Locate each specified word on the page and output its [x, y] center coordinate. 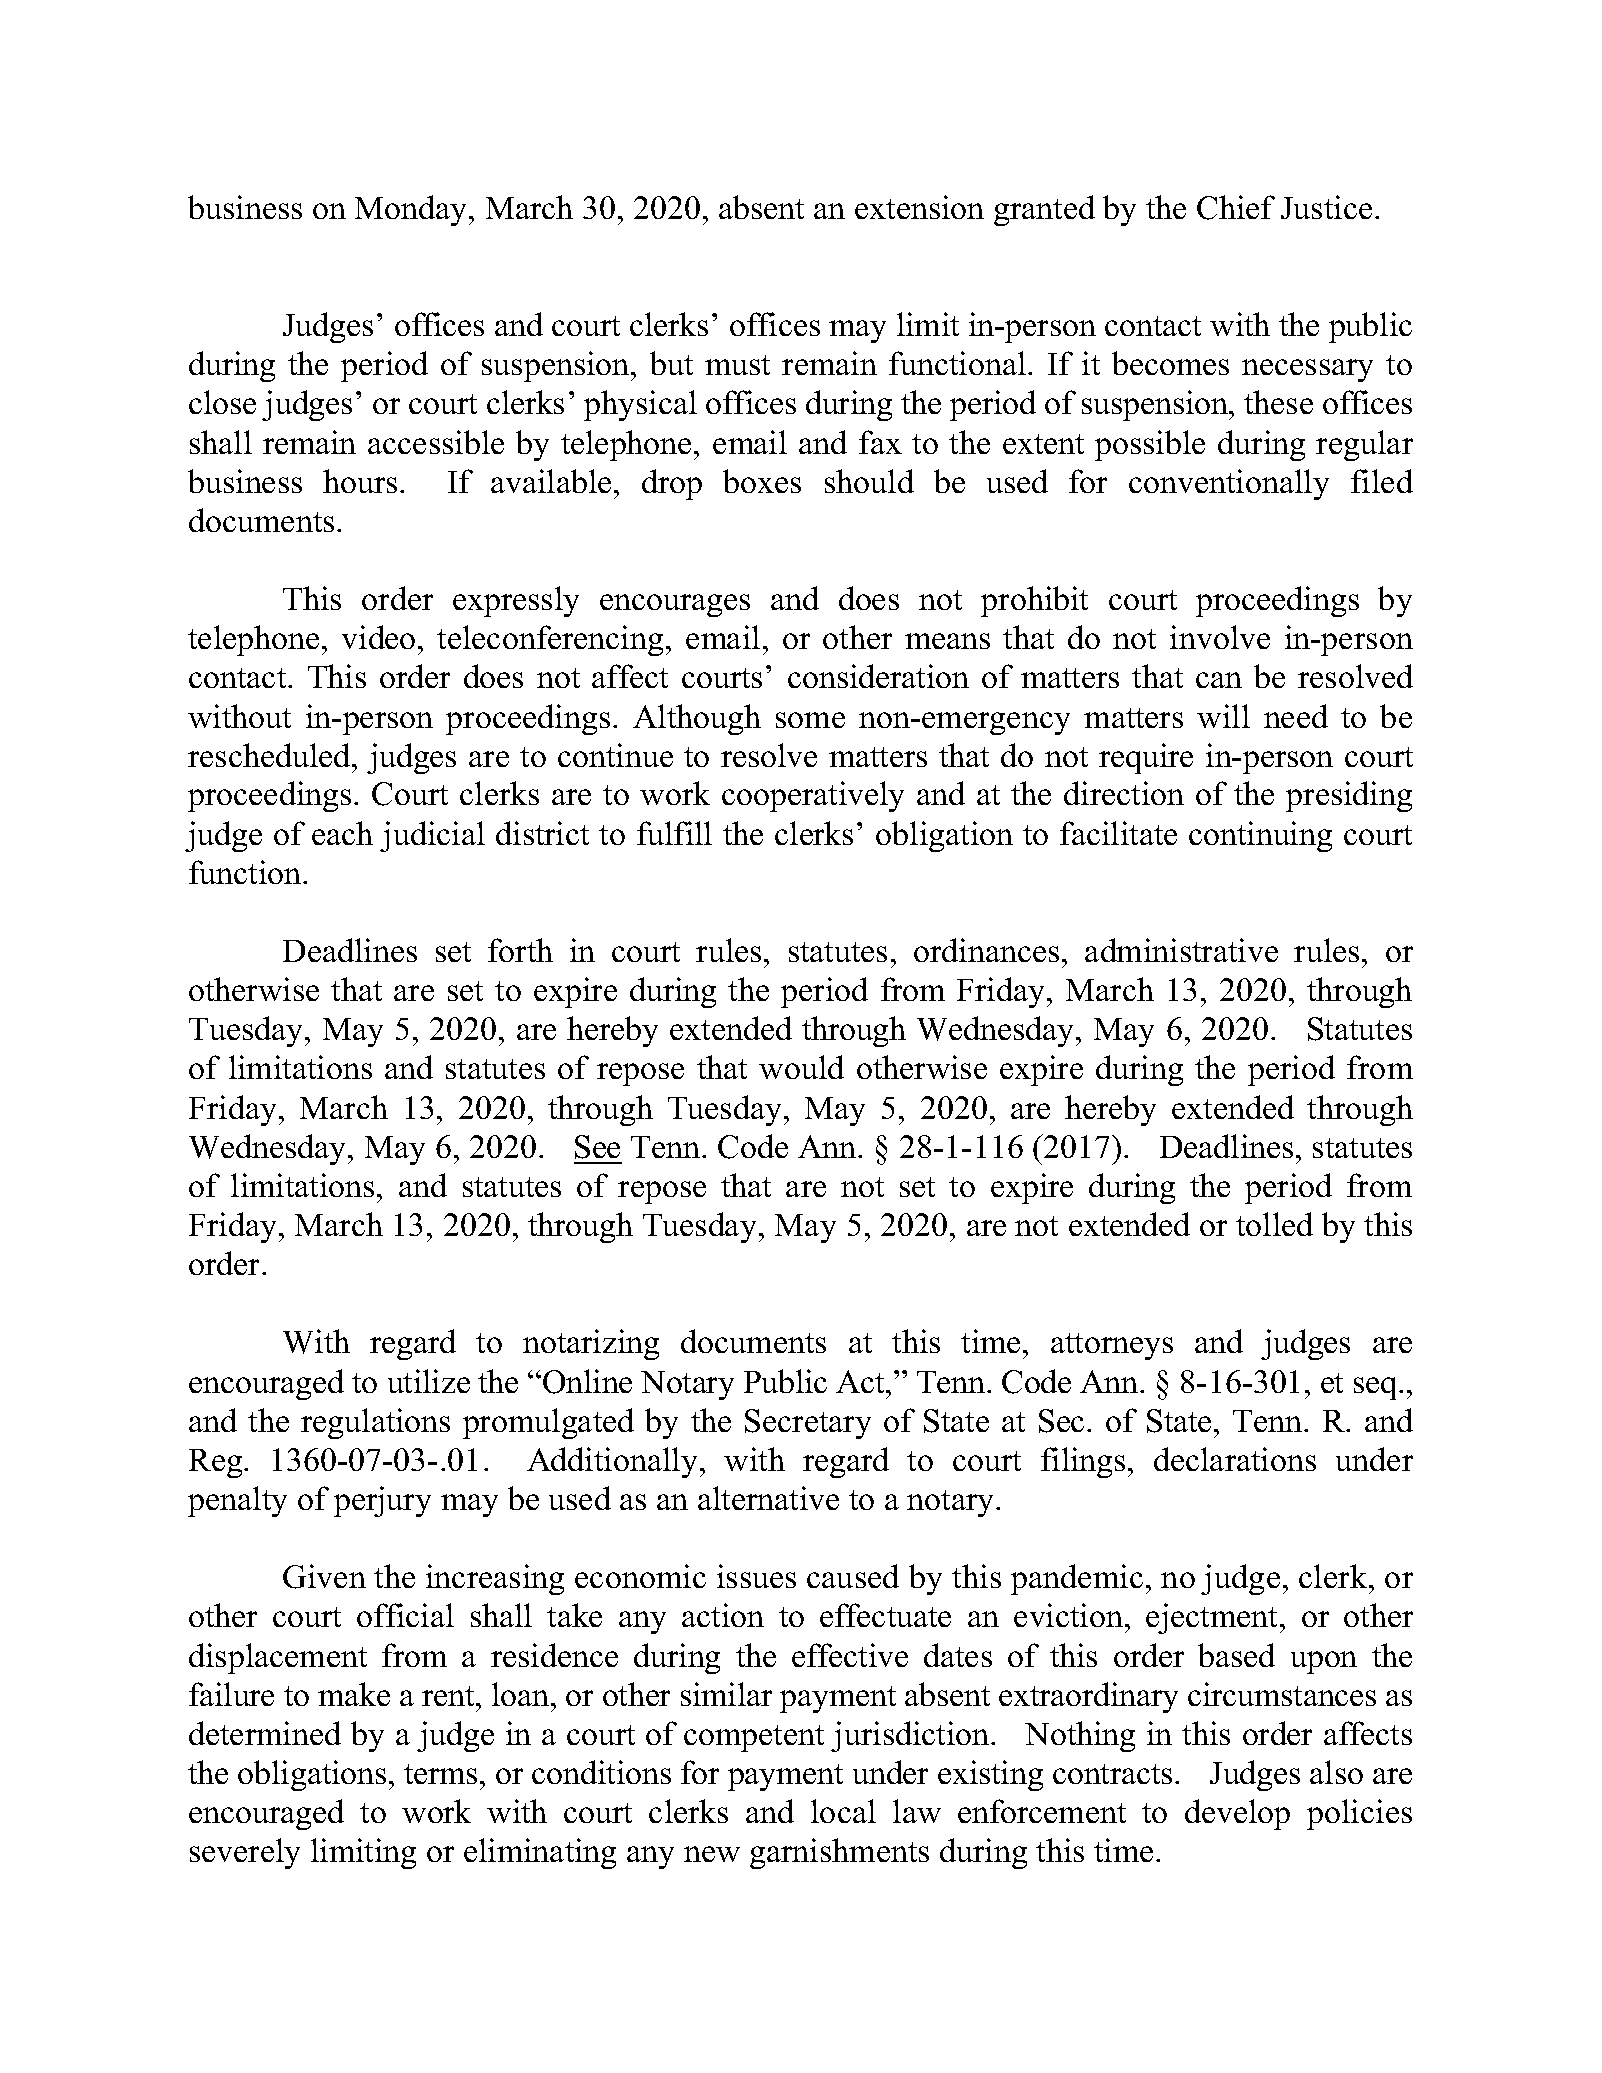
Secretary [808, 1424]
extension [919, 207]
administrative [1181, 950]
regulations [375, 1423]
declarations [1235, 1459]
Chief [1236, 207]
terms [440, 1774]
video [378, 637]
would [801, 1067]
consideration [878, 676]
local [843, 1811]
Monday [412, 210]
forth [520, 950]
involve [1220, 637]
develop [1237, 1814]
